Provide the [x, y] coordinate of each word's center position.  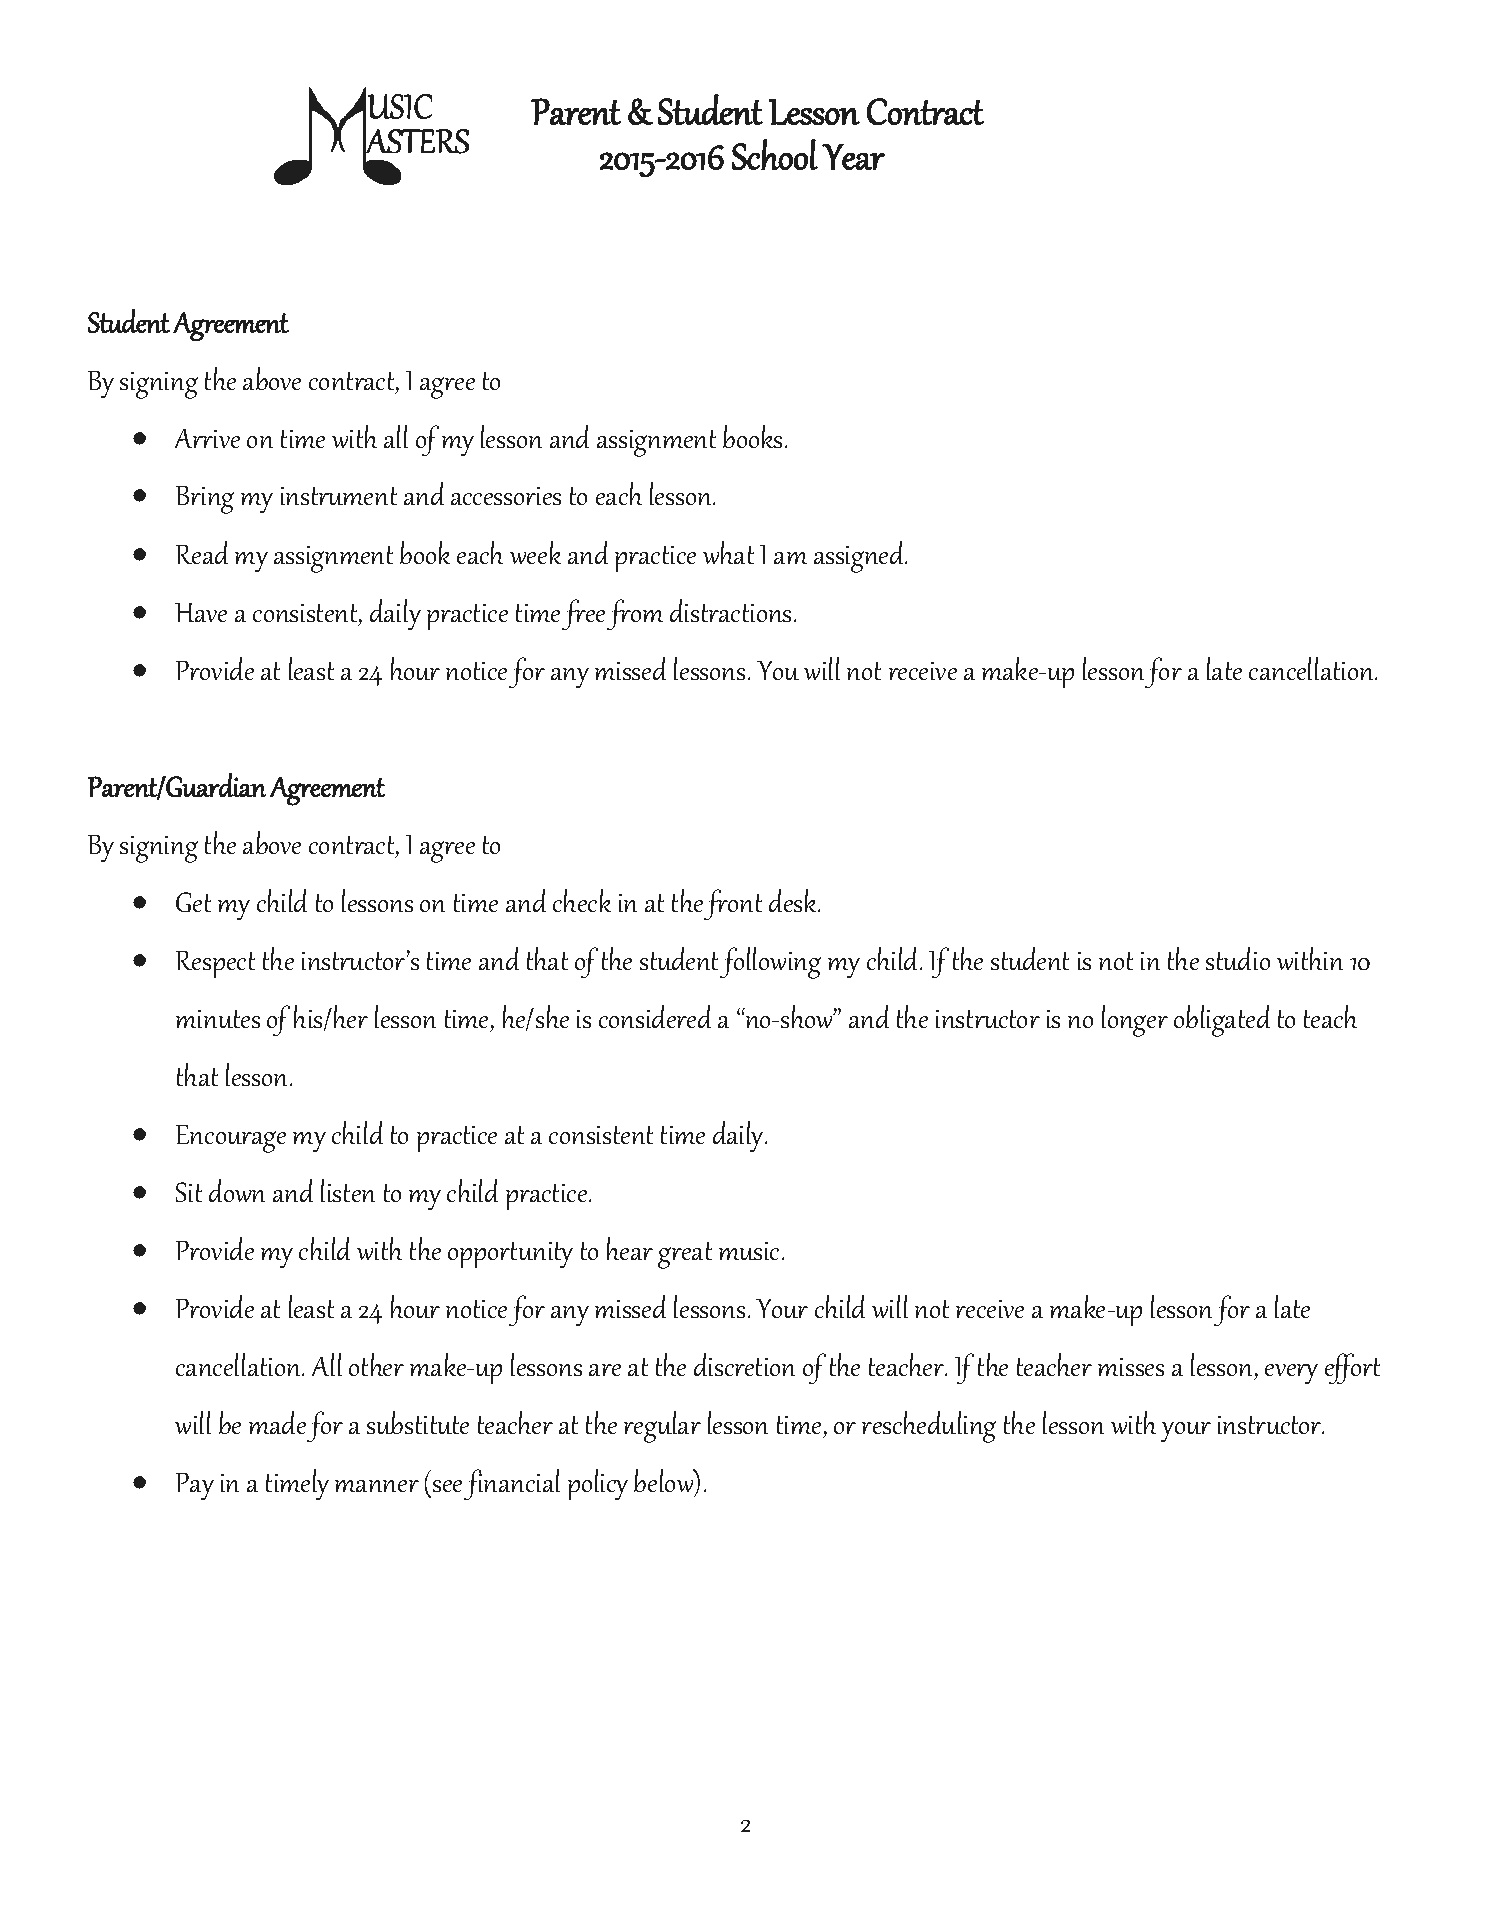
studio [1238, 959]
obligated [1222, 1021]
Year [853, 156]
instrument [339, 496]
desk [794, 901]
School [775, 154]
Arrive [207, 438]
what [728, 553]
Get [194, 902]
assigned [860, 557]
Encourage [230, 1138]
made [277, 1423]
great [685, 1255]
